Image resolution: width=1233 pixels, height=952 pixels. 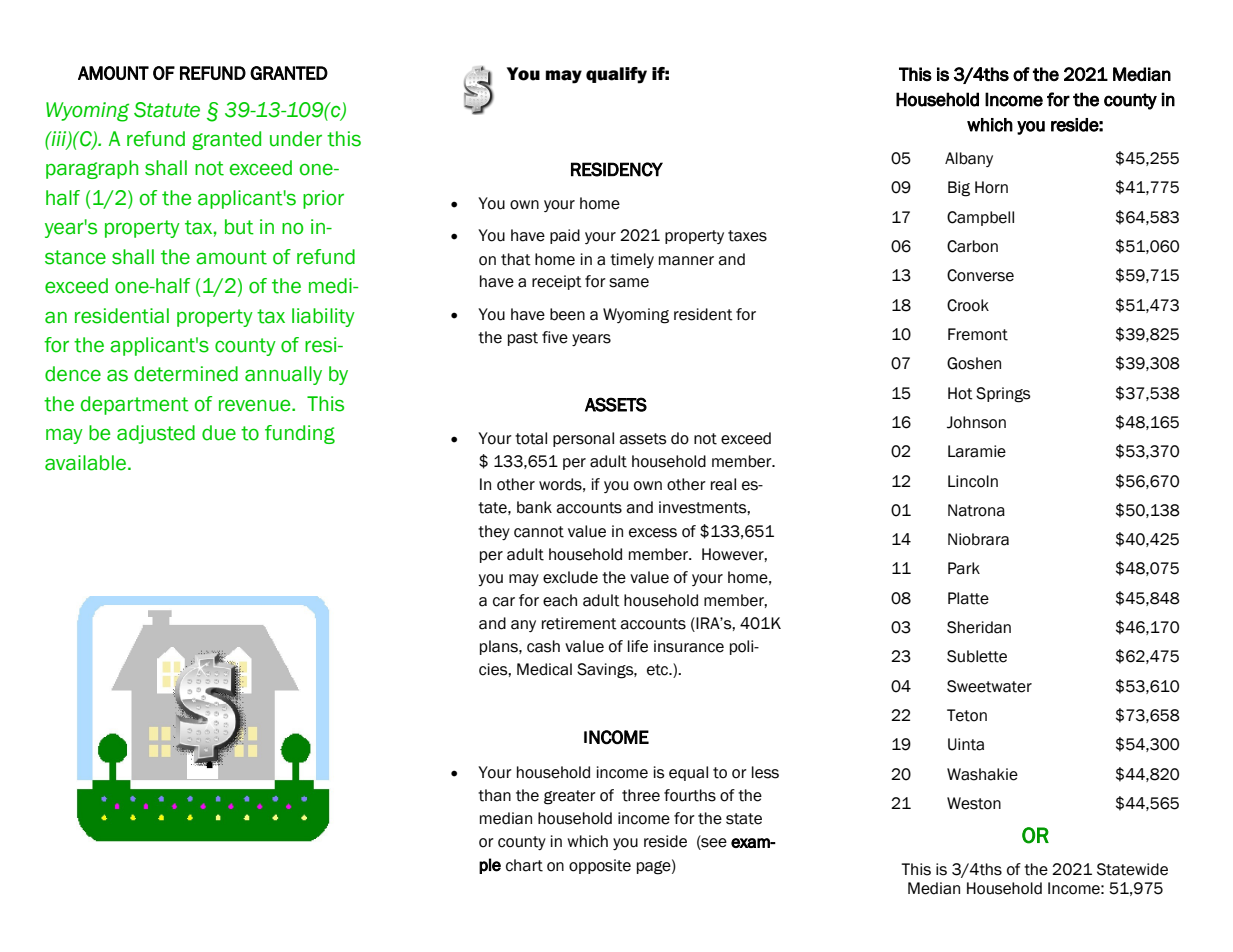 What do you see at coordinates (531, 438) in the page?
I see `total` at bounding box center [531, 438].
